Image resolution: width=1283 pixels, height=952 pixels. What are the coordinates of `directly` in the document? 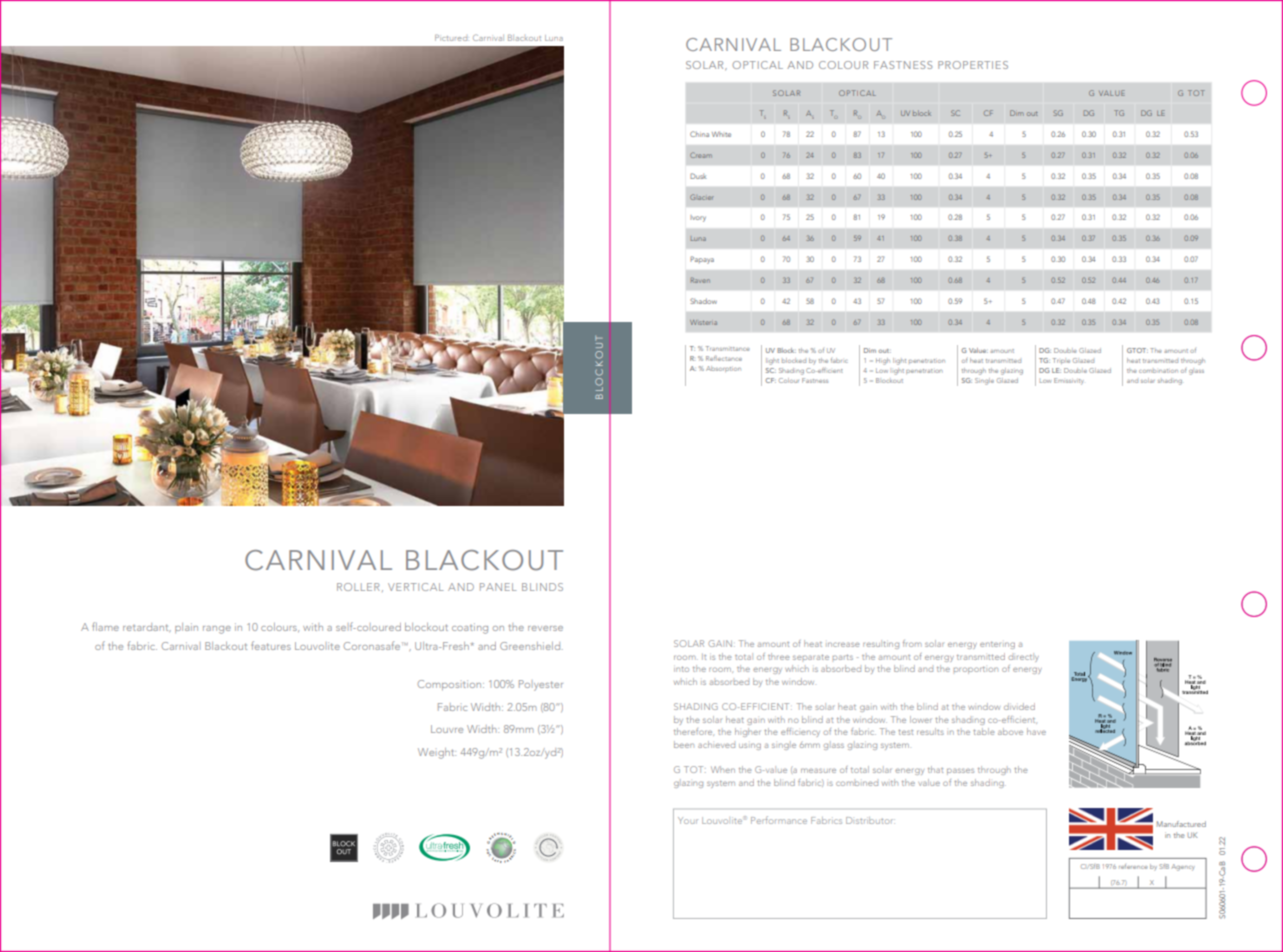 It's located at (1024, 657).
